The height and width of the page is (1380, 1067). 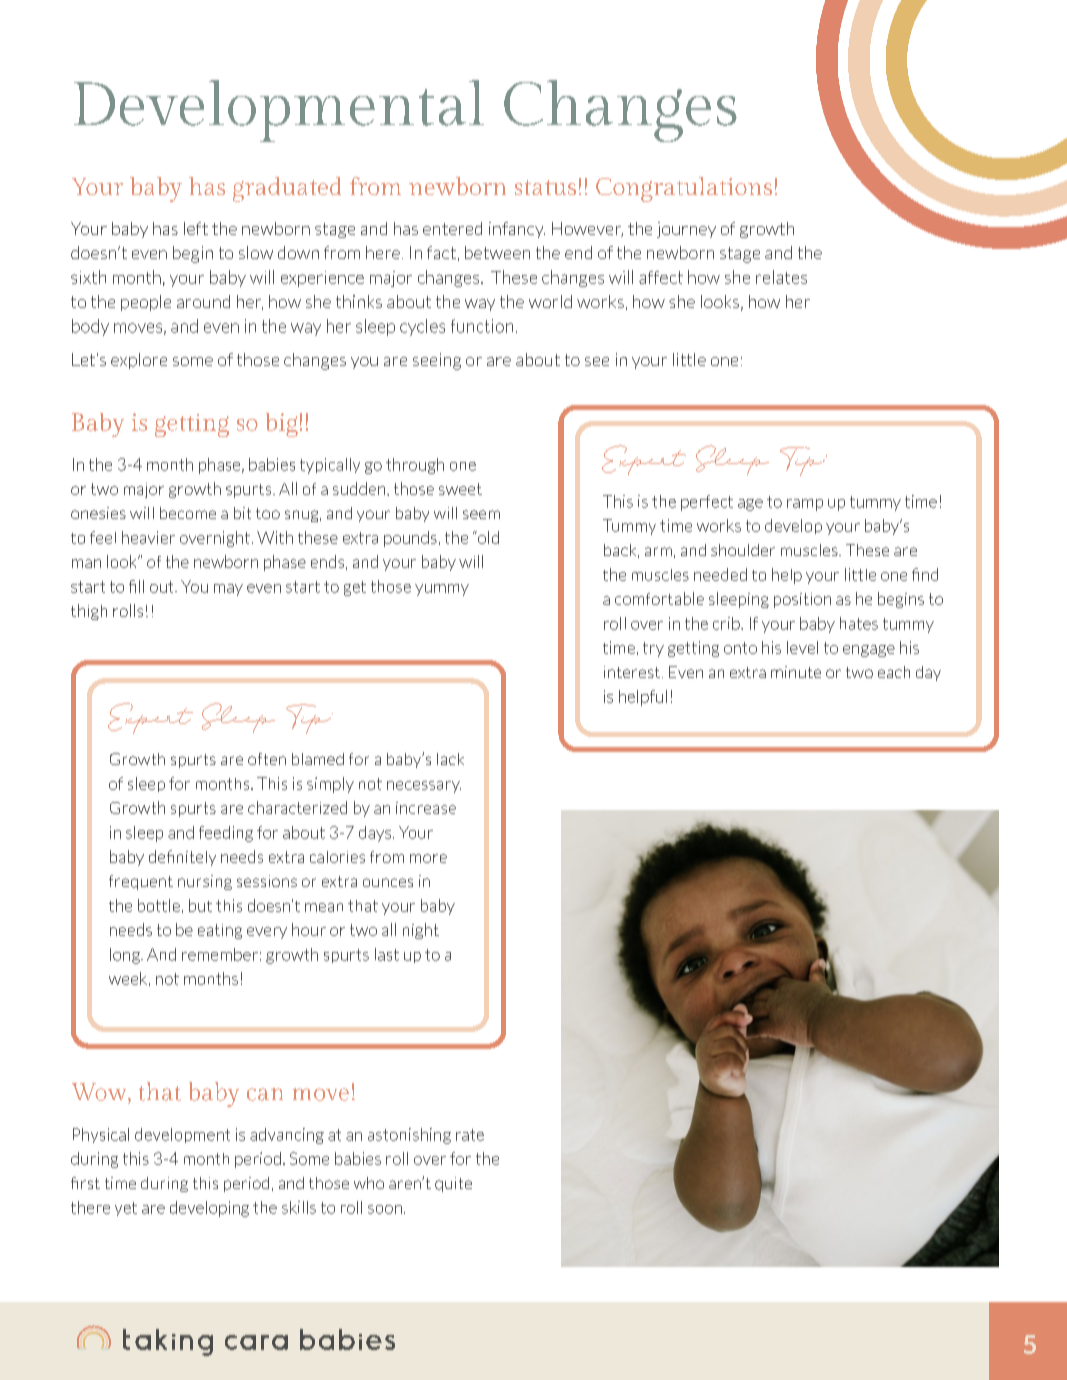 What do you see at coordinates (409, 1136) in the page?
I see `astonishing` at bounding box center [409, 1136].
